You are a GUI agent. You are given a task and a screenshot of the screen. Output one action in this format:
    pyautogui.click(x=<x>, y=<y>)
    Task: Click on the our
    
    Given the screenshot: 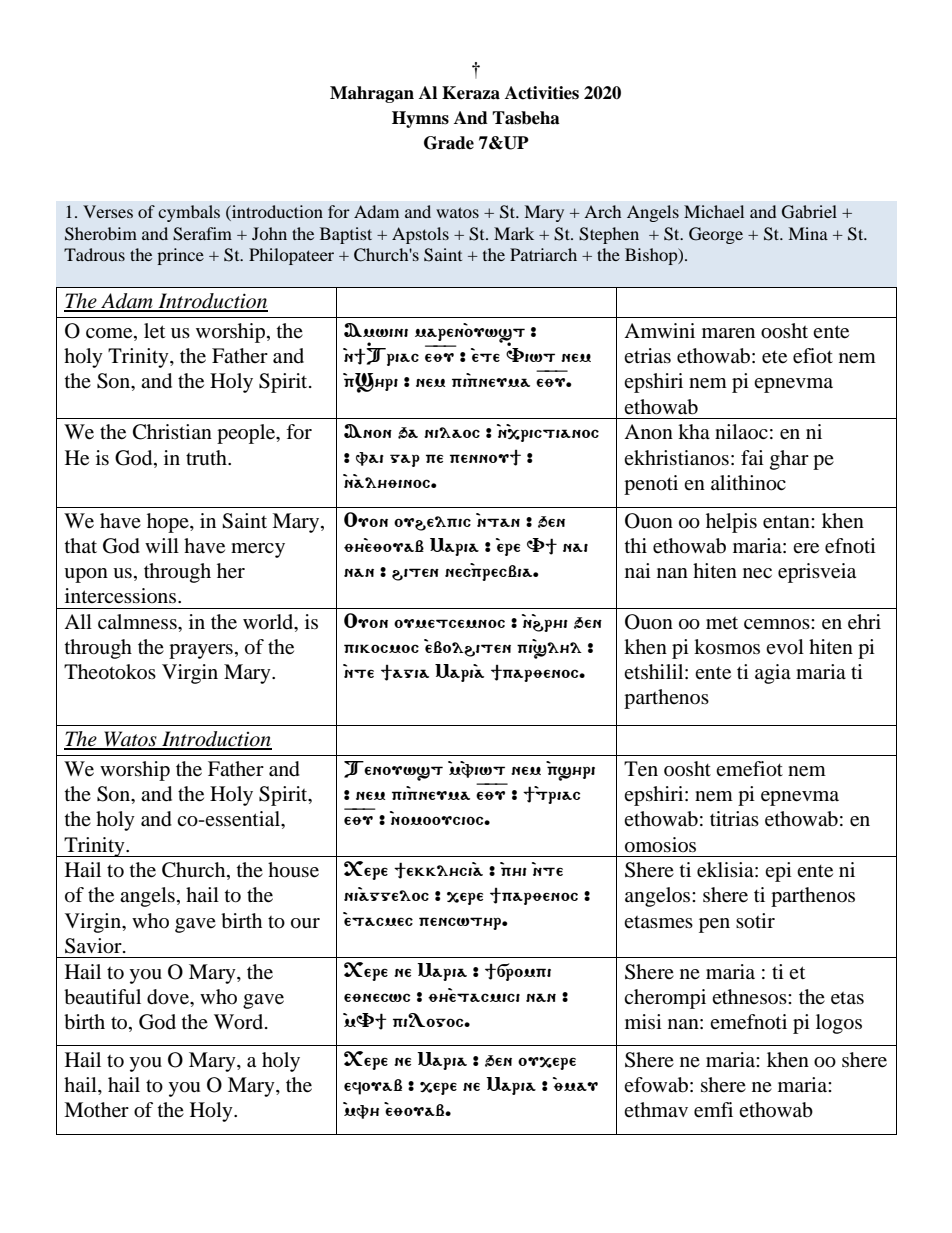 What is the action you would take?
    pyautogui.click(x=305, y=923)
